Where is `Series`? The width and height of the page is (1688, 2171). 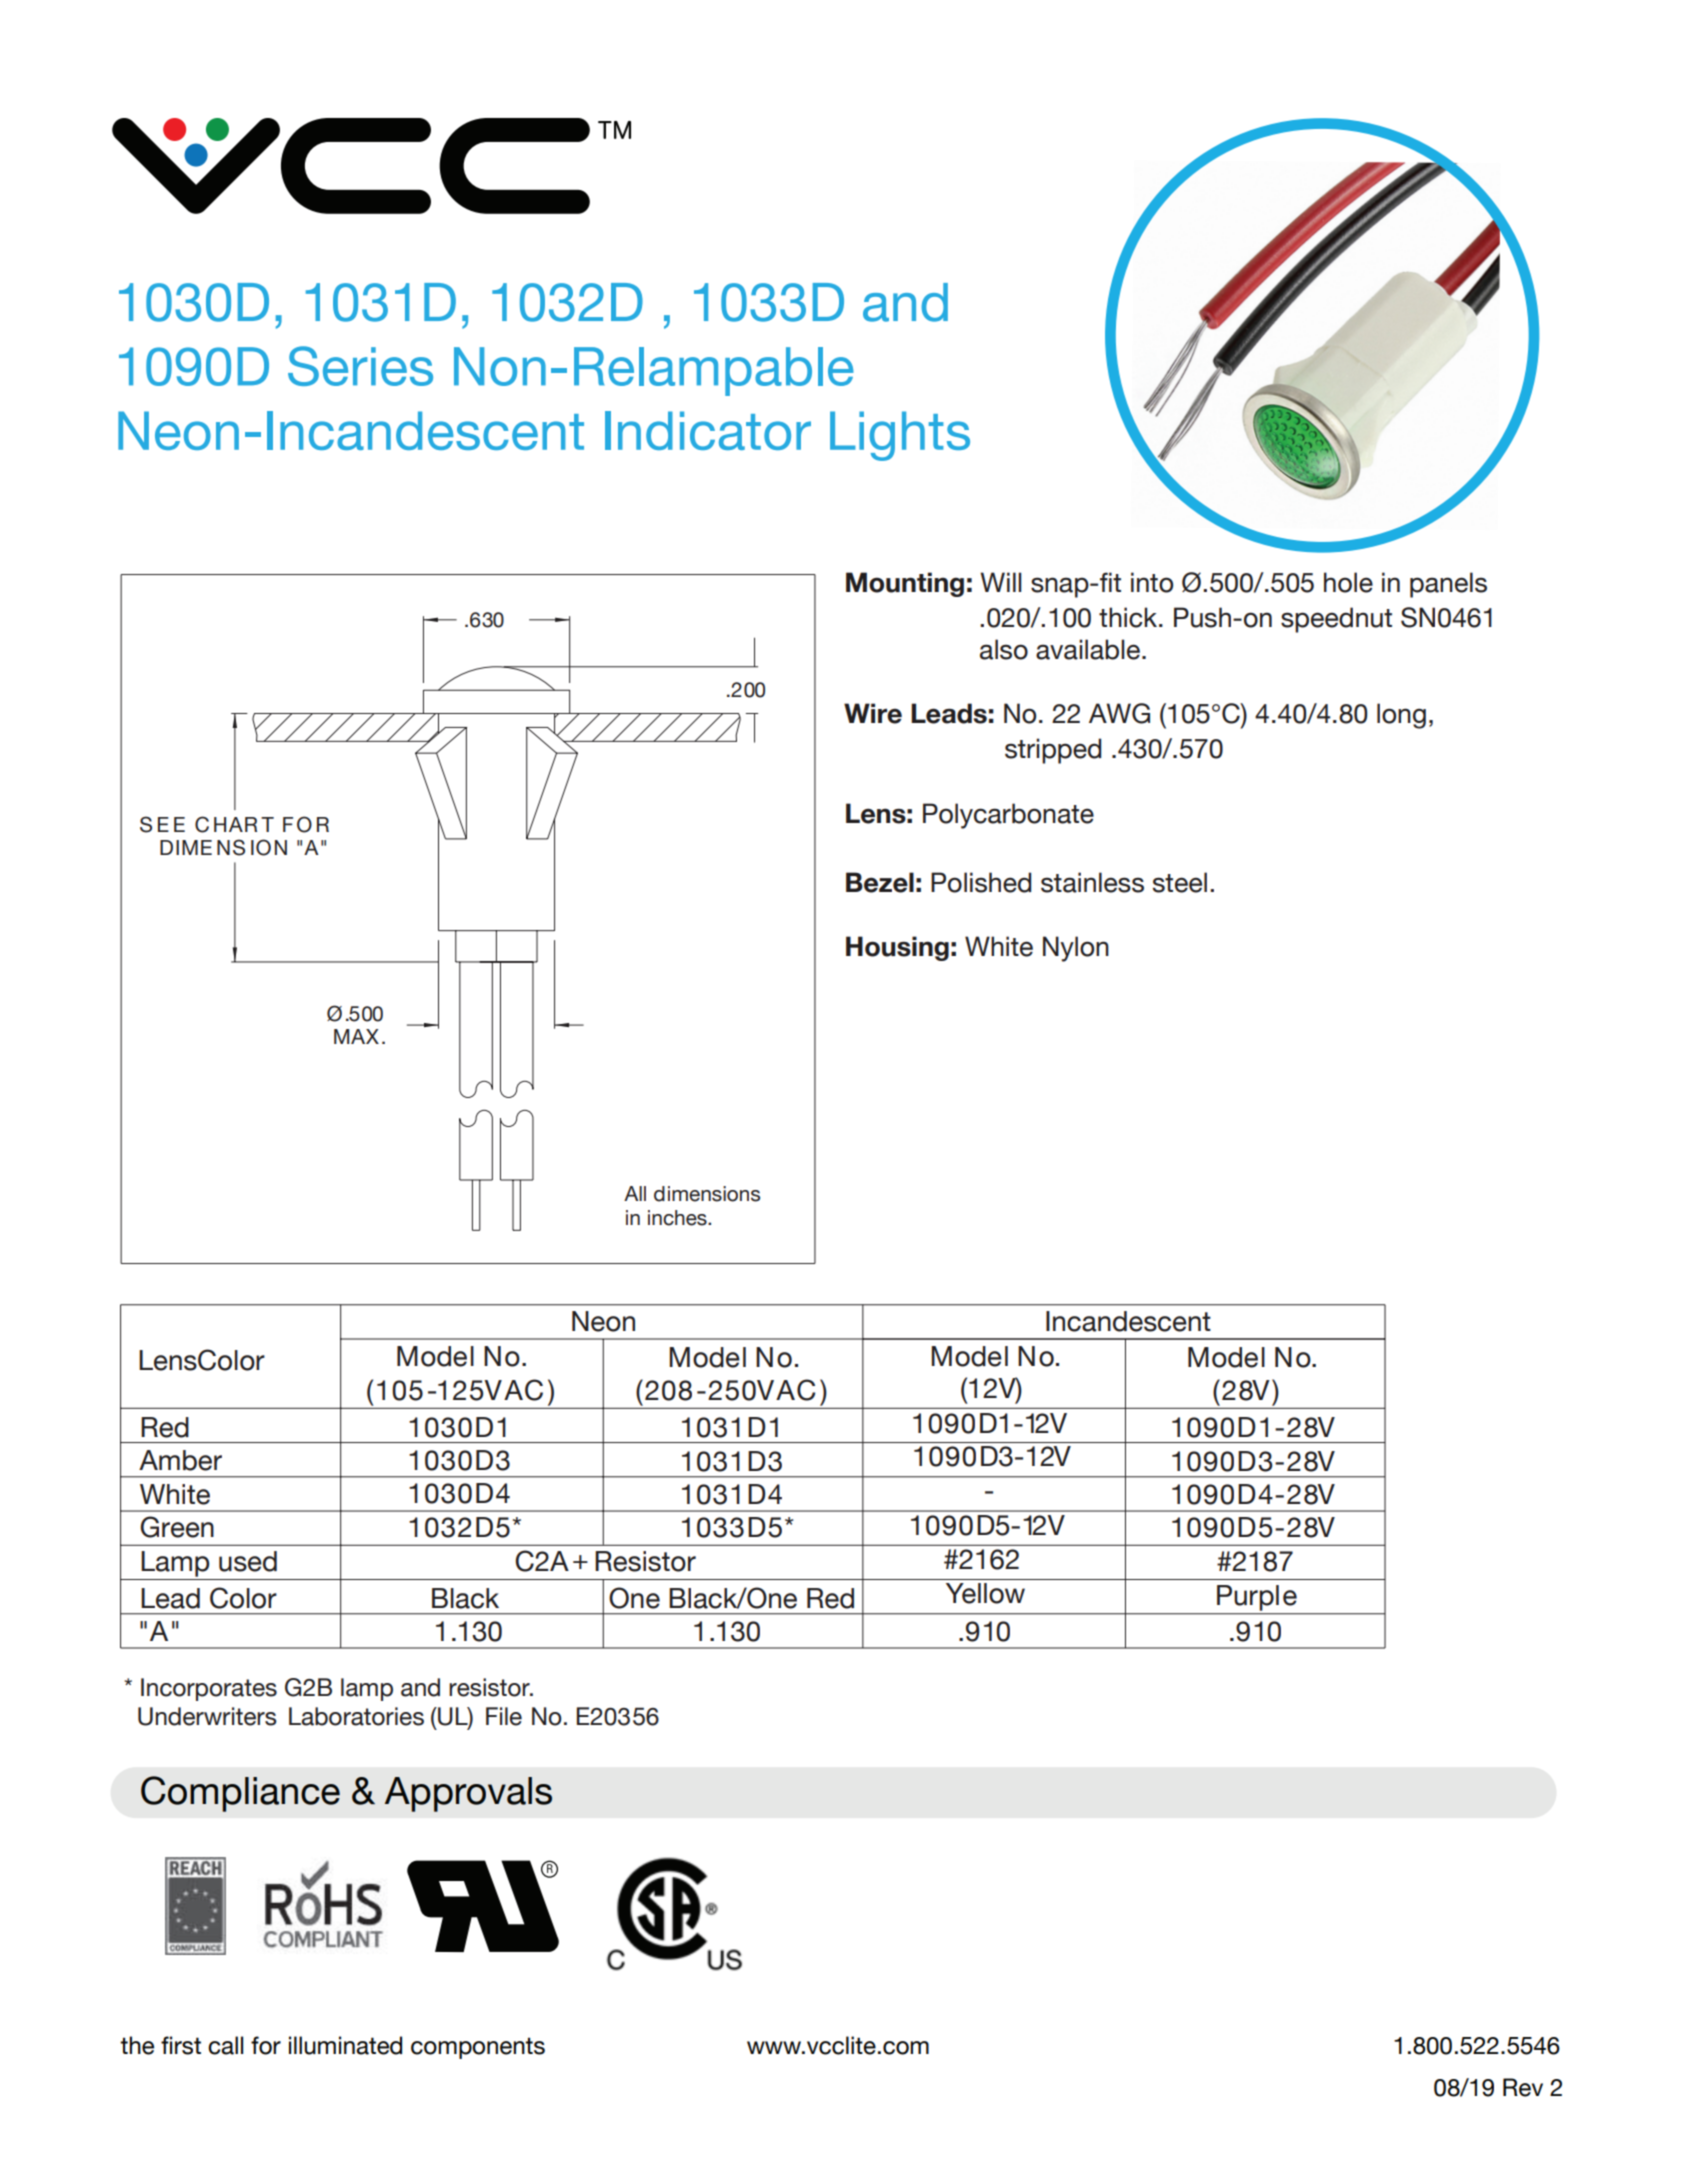
Series is located at coordinates (360, 366).
